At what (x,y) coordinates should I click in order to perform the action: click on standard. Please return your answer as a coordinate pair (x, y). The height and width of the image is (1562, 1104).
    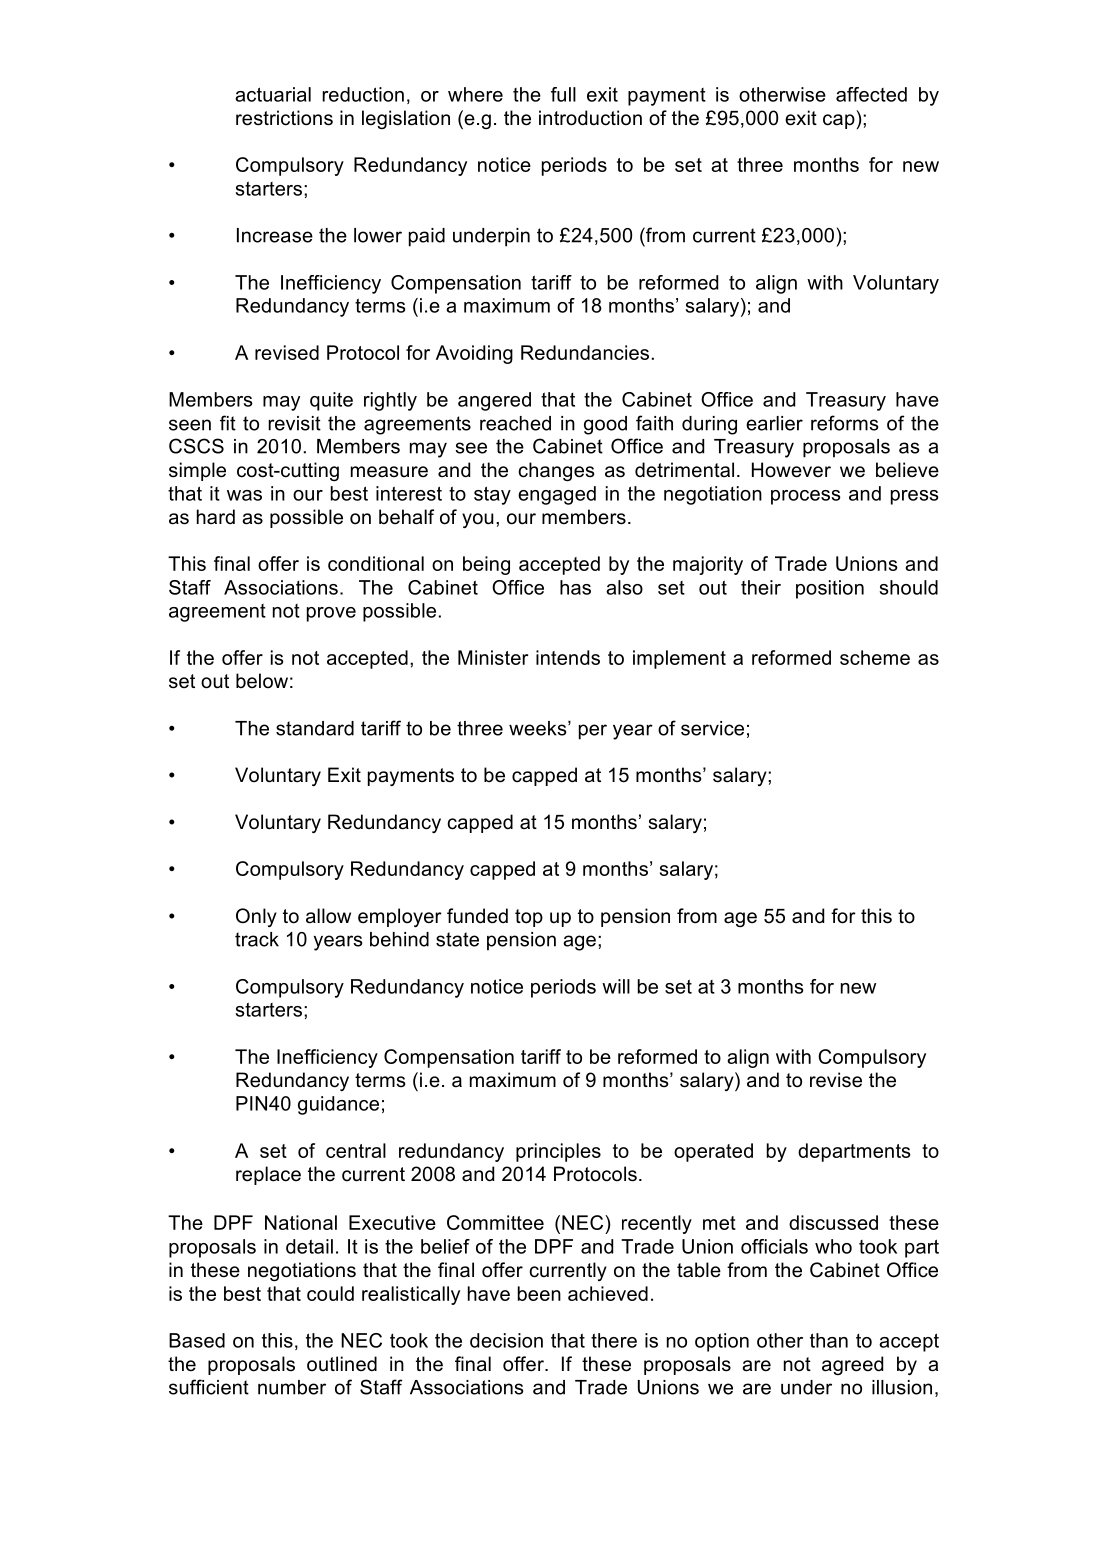
    Looking at the image, I should click on (315, 728).
